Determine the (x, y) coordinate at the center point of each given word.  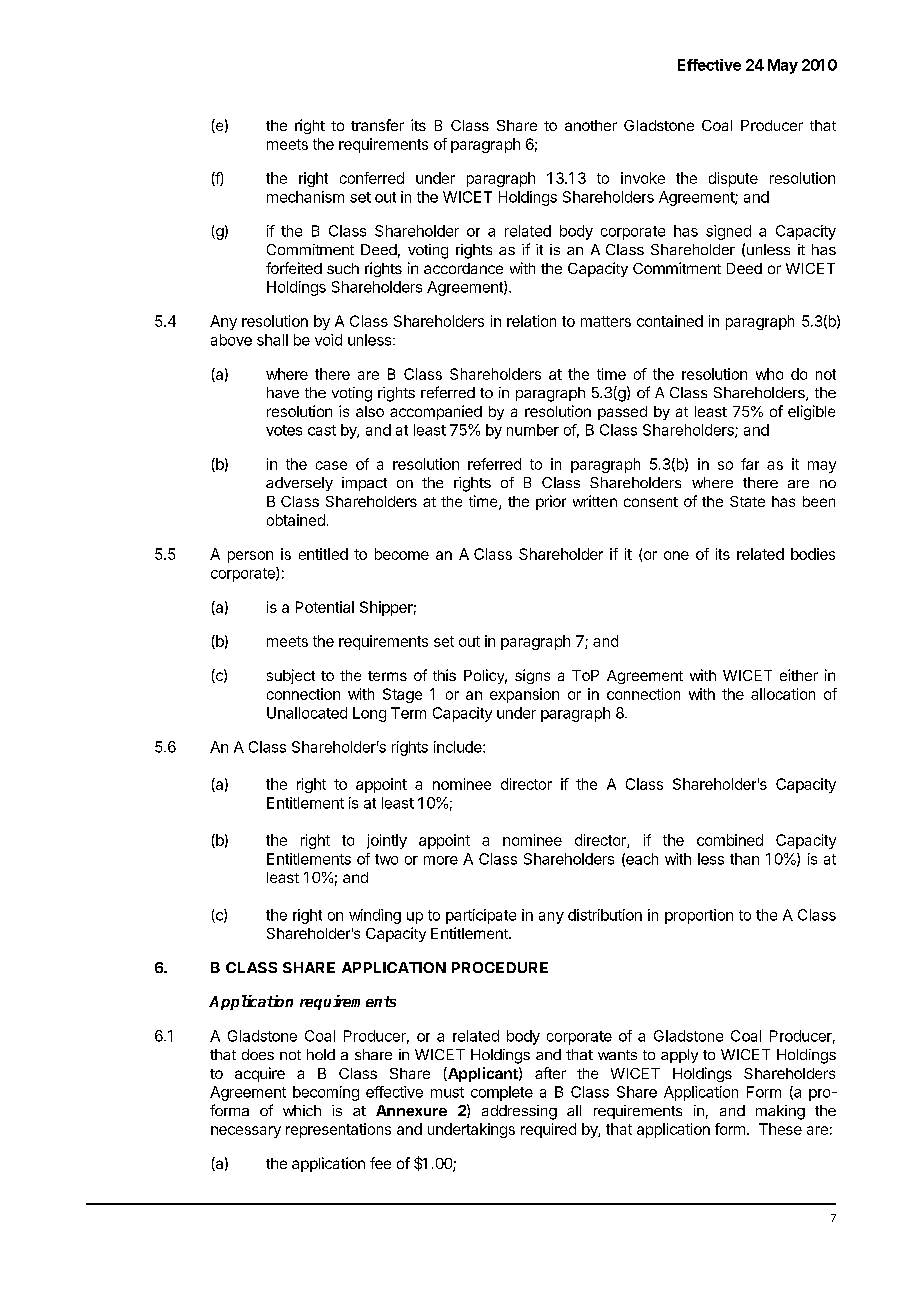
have (283, 392)
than (744, 859)
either (799, 675)
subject (291, 676)
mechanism (305, 197)
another (591, 125)
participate (481, 916)
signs (532, 676)
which (302, 1110)
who (769, 374)
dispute (733, 179)
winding (375, 916)
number (533, 430)
